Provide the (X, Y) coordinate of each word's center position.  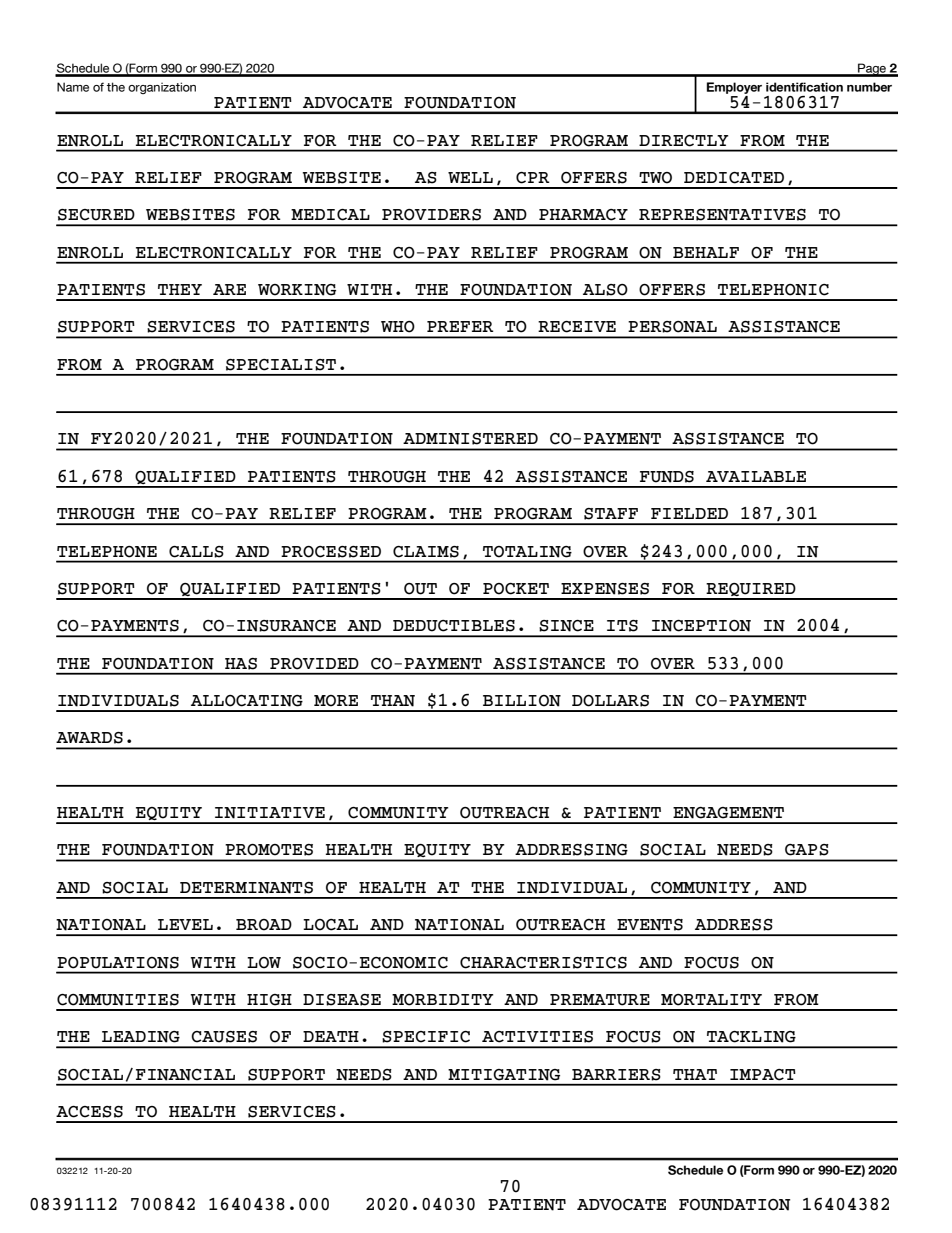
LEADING (141, 1037)
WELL (470, 177)
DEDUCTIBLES (454, 626)
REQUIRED (751, 591)
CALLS (196, 552)
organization (162, 88)
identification (804, 87)
